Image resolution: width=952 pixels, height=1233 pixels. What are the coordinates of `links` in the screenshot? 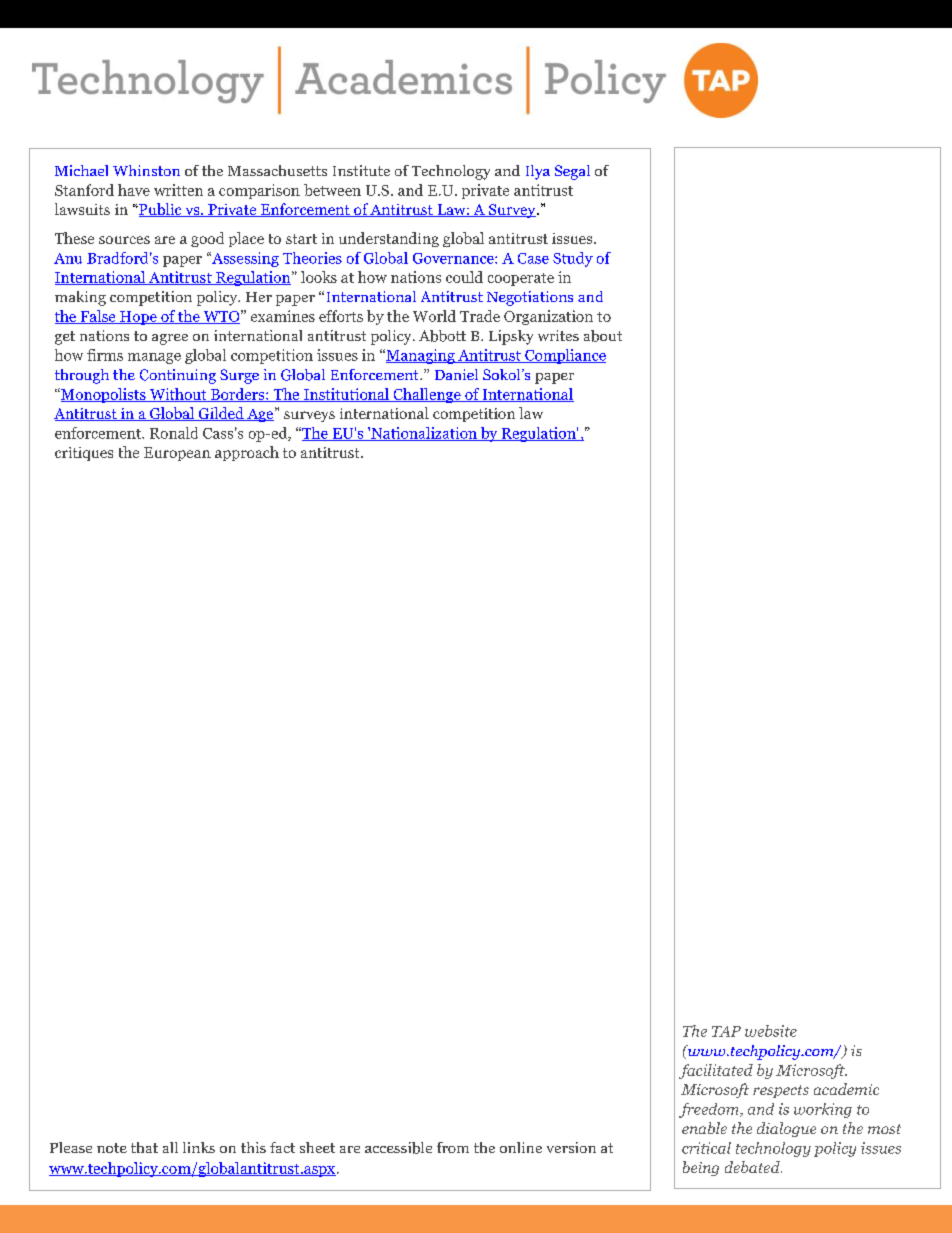 It's located at (199, 1147).
